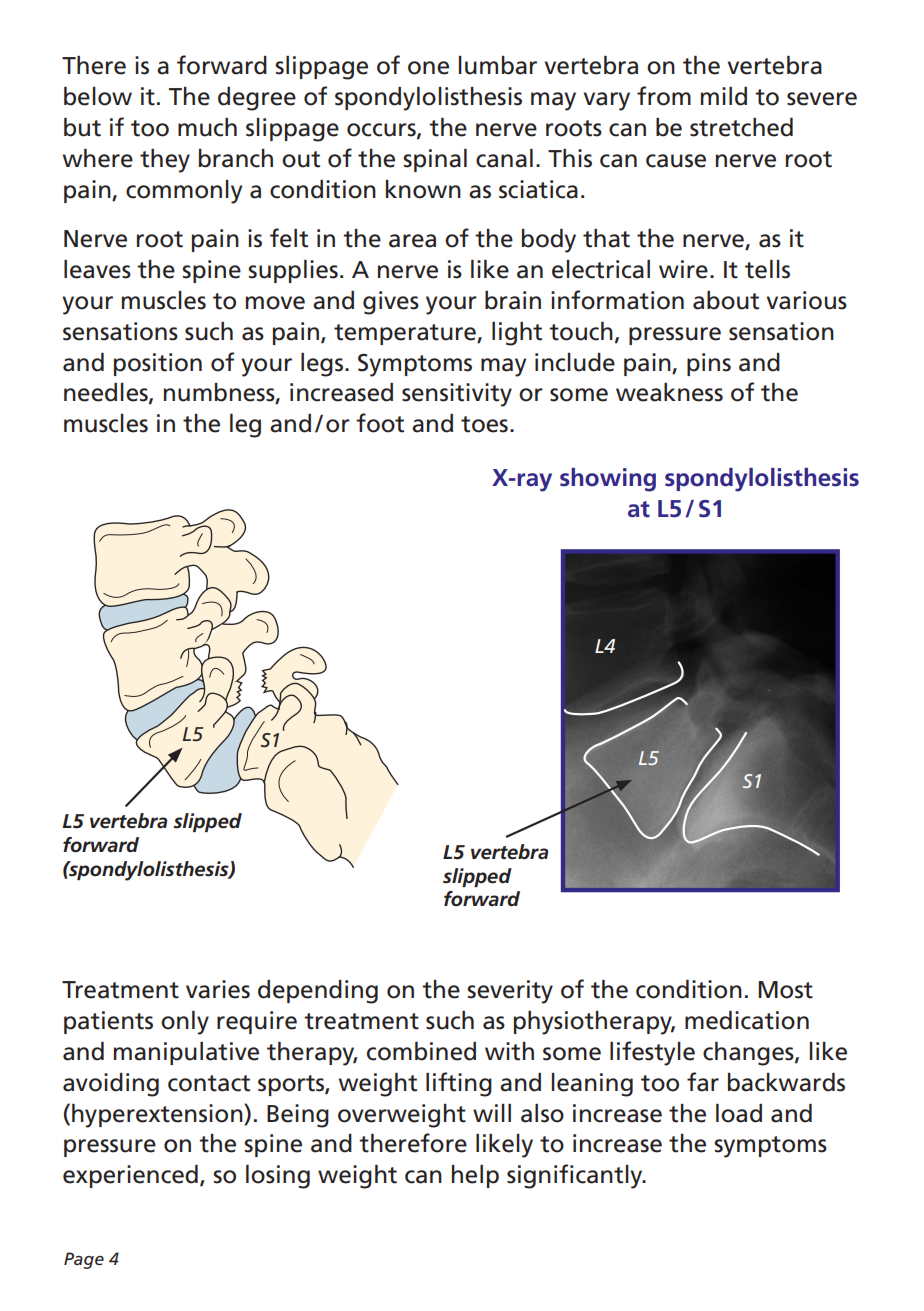 This screenshot has height=1311, width=924. What do you see at coordinates (739, 1113) in the screenshot?
I see `load` at bounding box center [739, 1113].
